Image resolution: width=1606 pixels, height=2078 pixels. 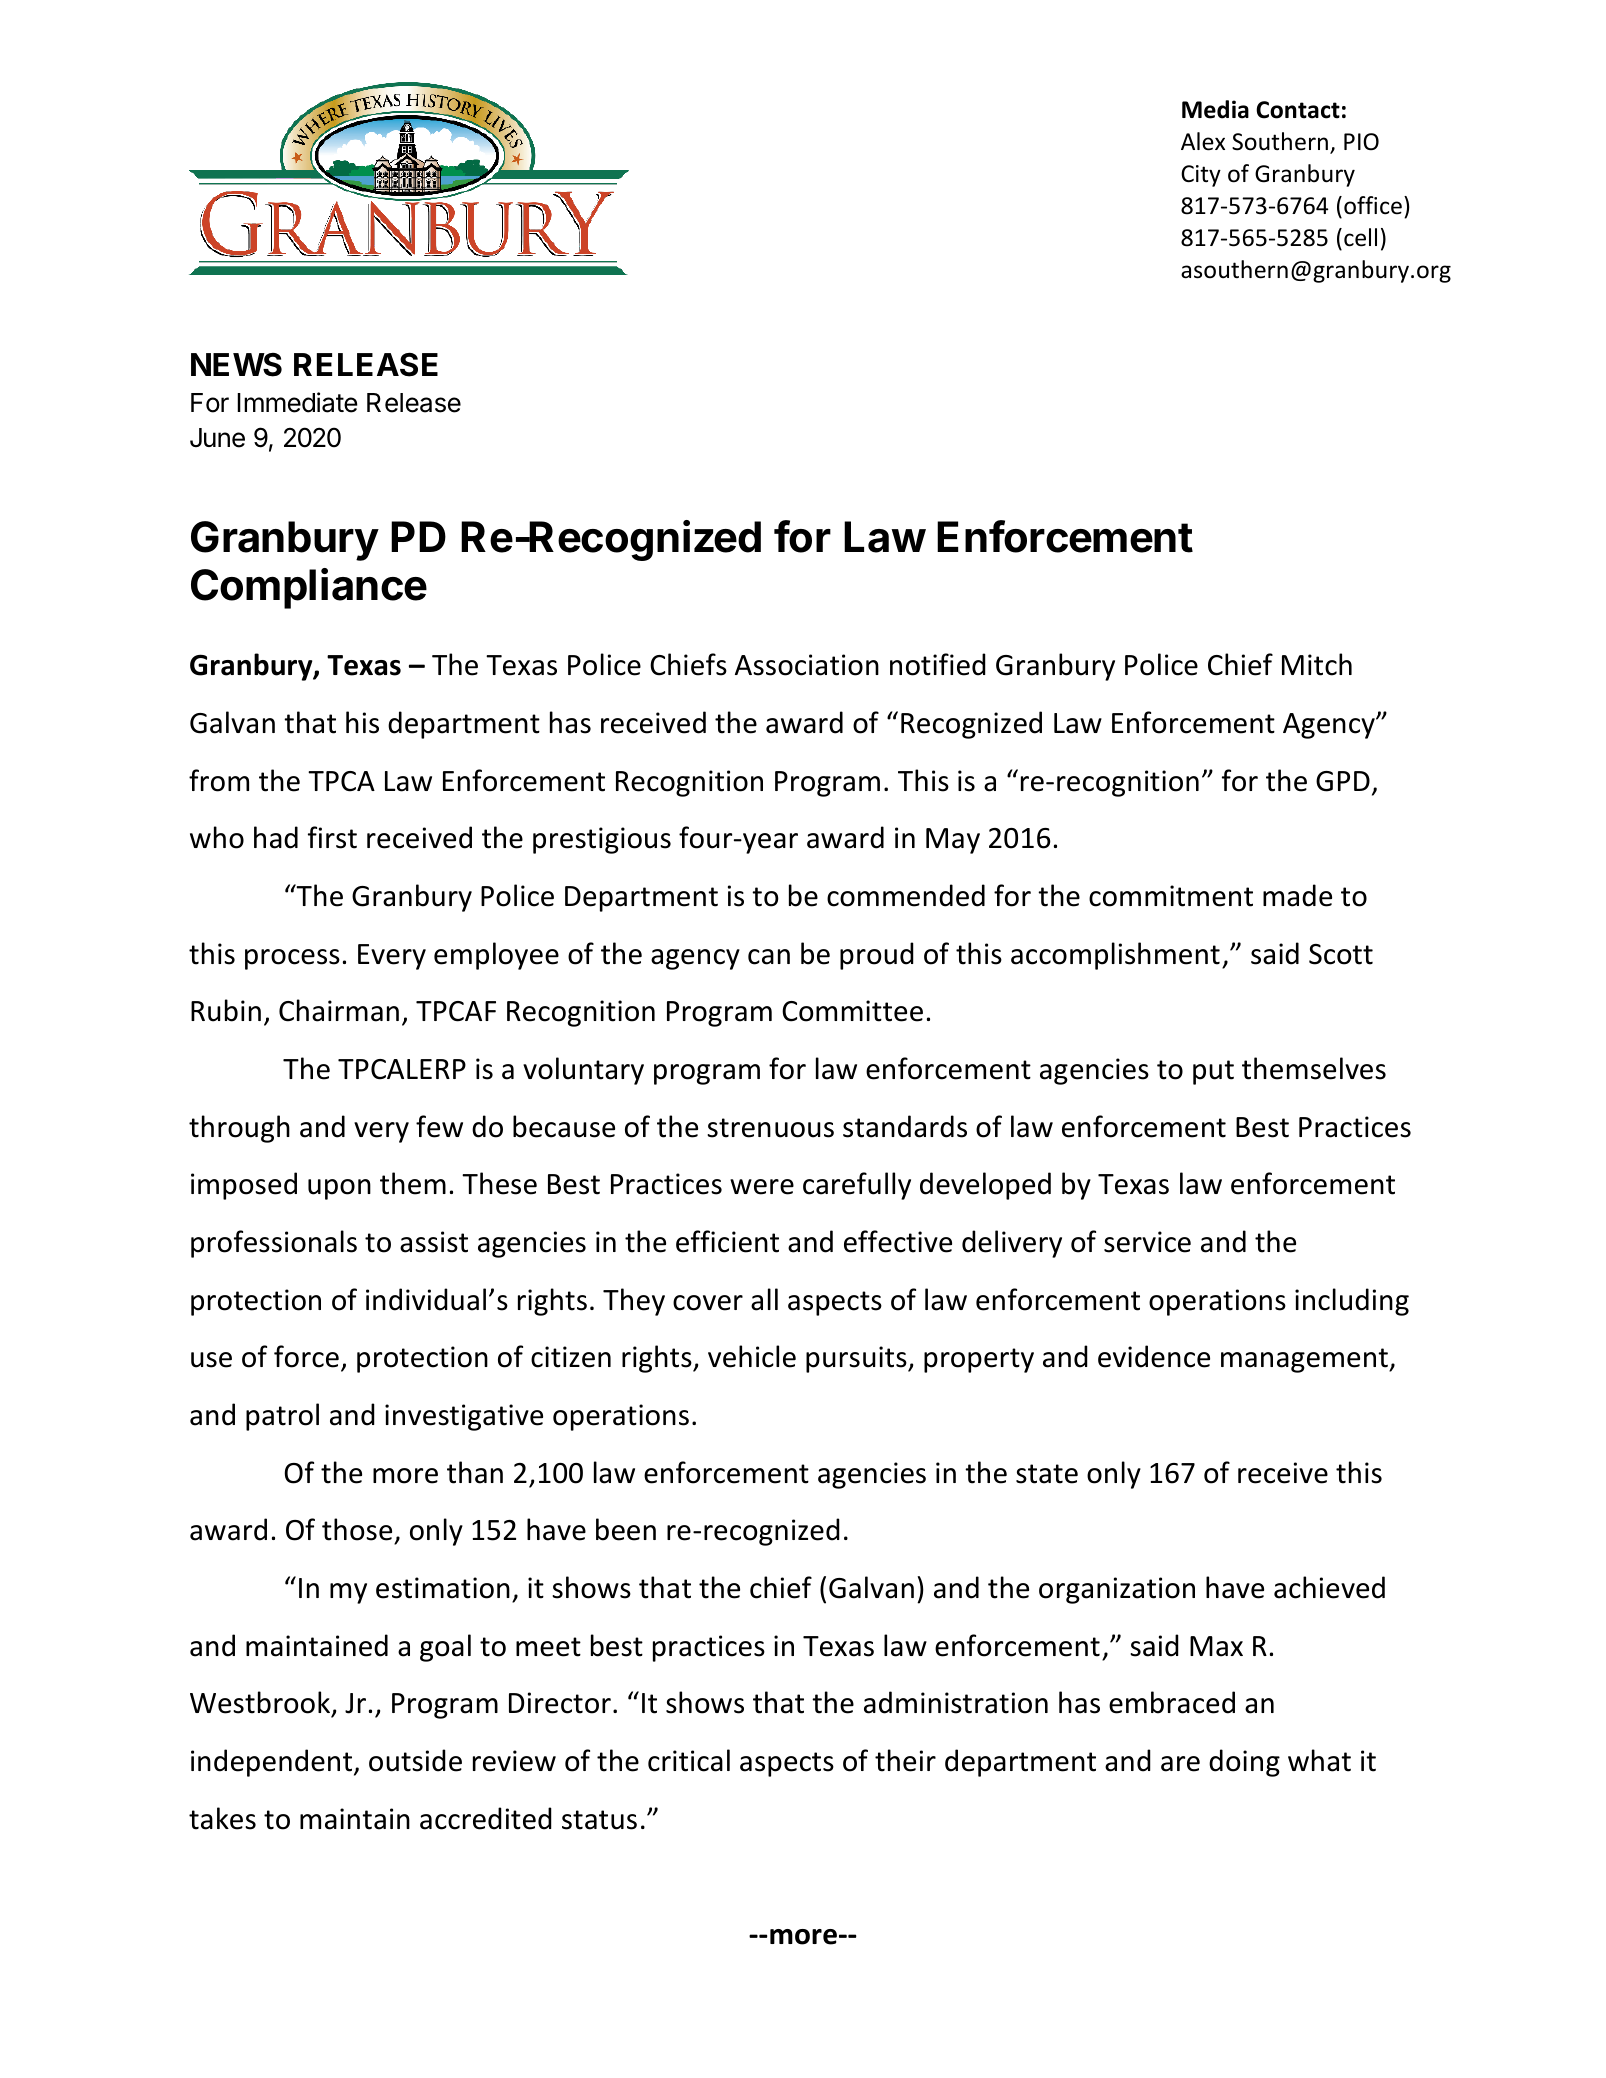 I want to click on NEWS, so click(x=236, y=365).
